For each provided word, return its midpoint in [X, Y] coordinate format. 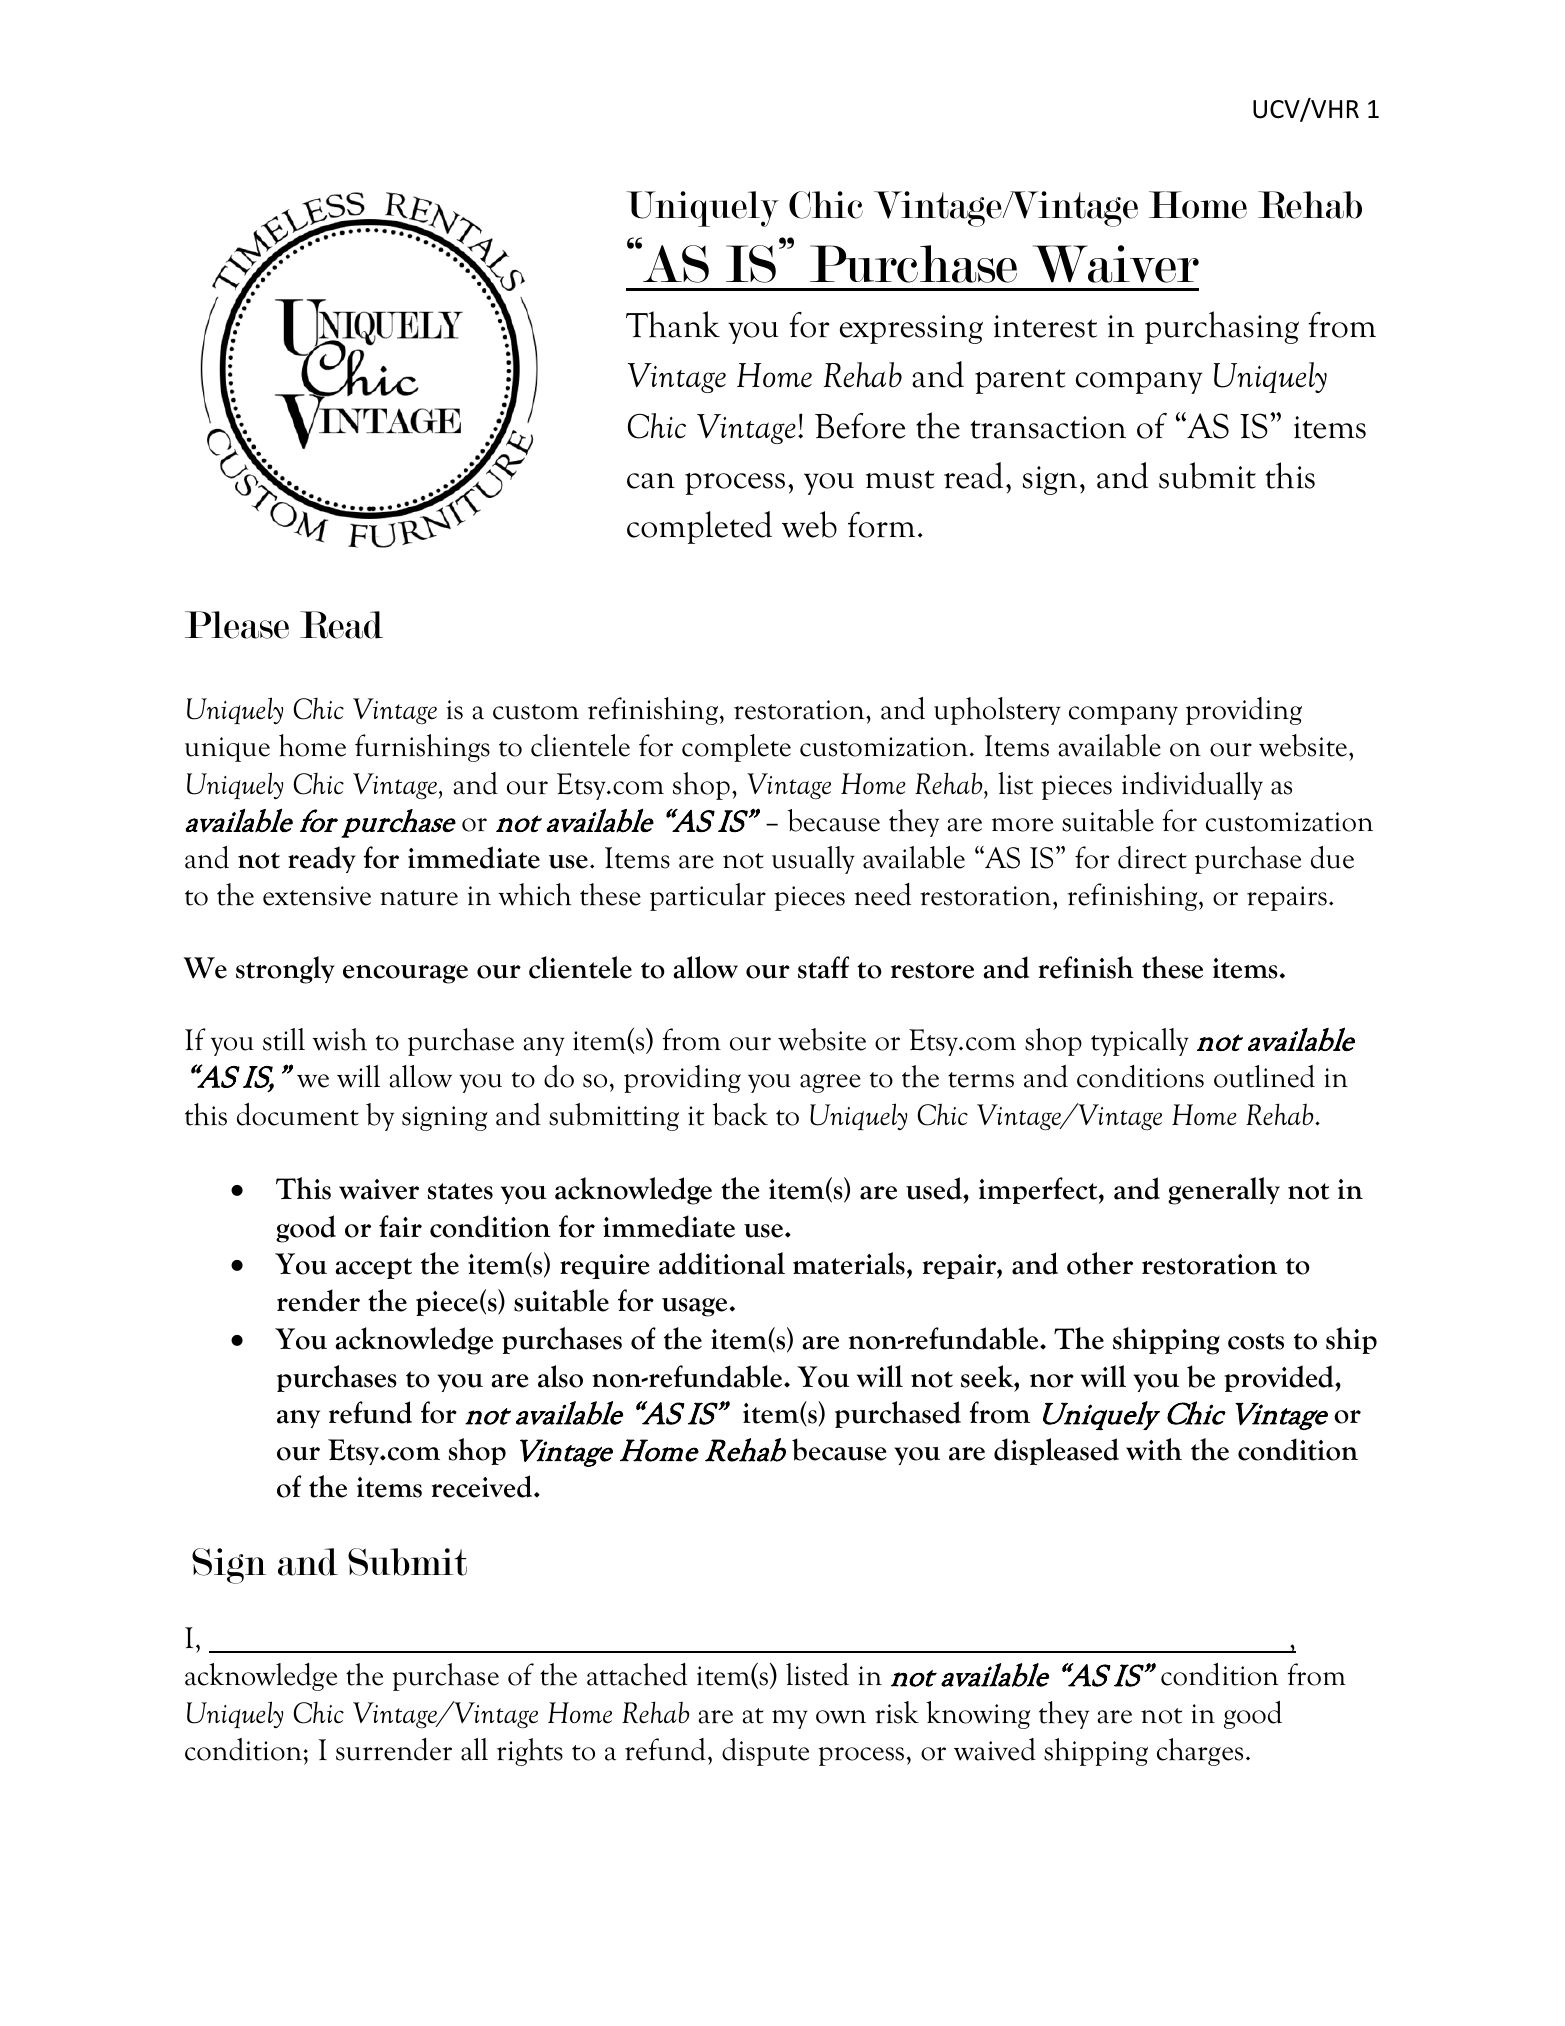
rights [530, 1752]
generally [1224, 1191]
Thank [673, 324]
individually [1192, 786]
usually [813, 860]
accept [373, 1268]
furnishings [422, 748]
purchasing [1222, 327]
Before [860, 426]
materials [849, 1263]
